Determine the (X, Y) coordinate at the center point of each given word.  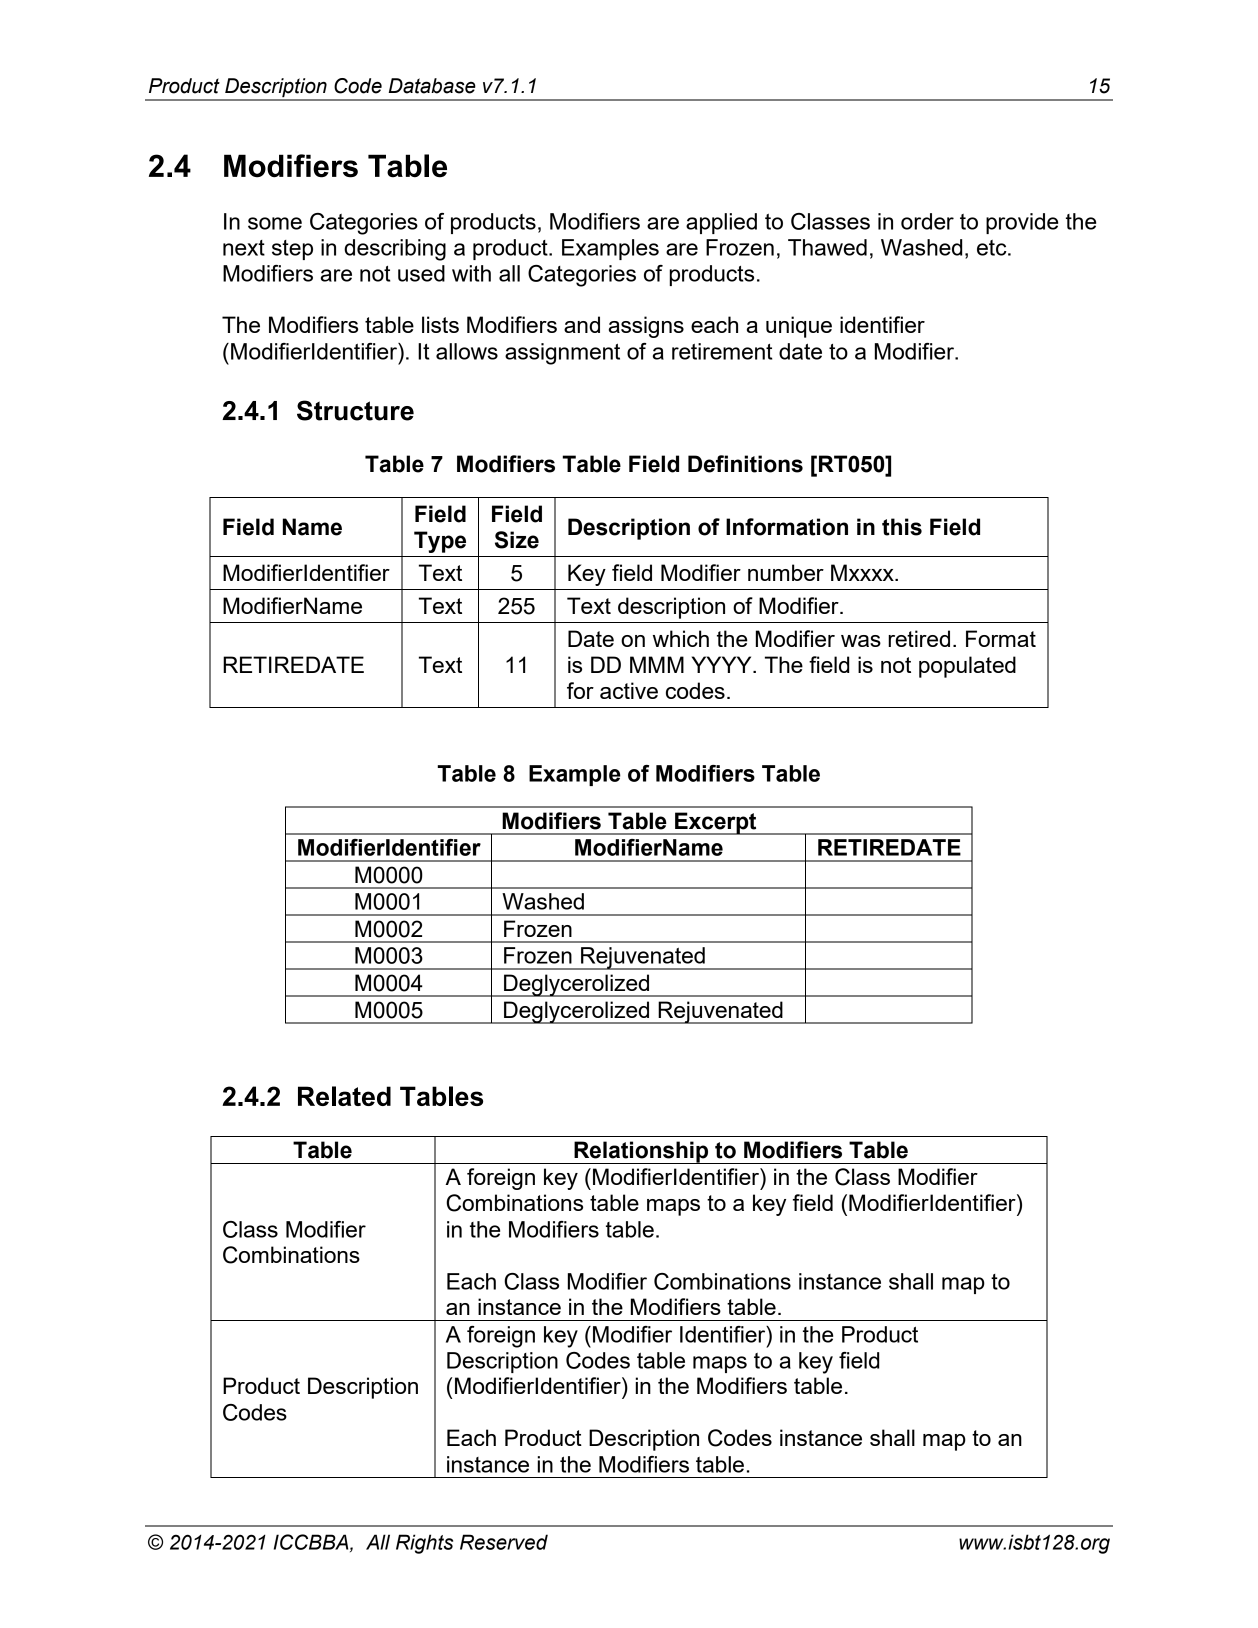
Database (432, 86)
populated (967, 667)
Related (344, 1096)
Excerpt (716, 823)
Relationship (641, 1152)
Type (440, 542)
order (927, 221)
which (681, 638)
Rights (424, 1544)
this (902, 527)
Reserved (504, 1542)
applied (721, 223)
